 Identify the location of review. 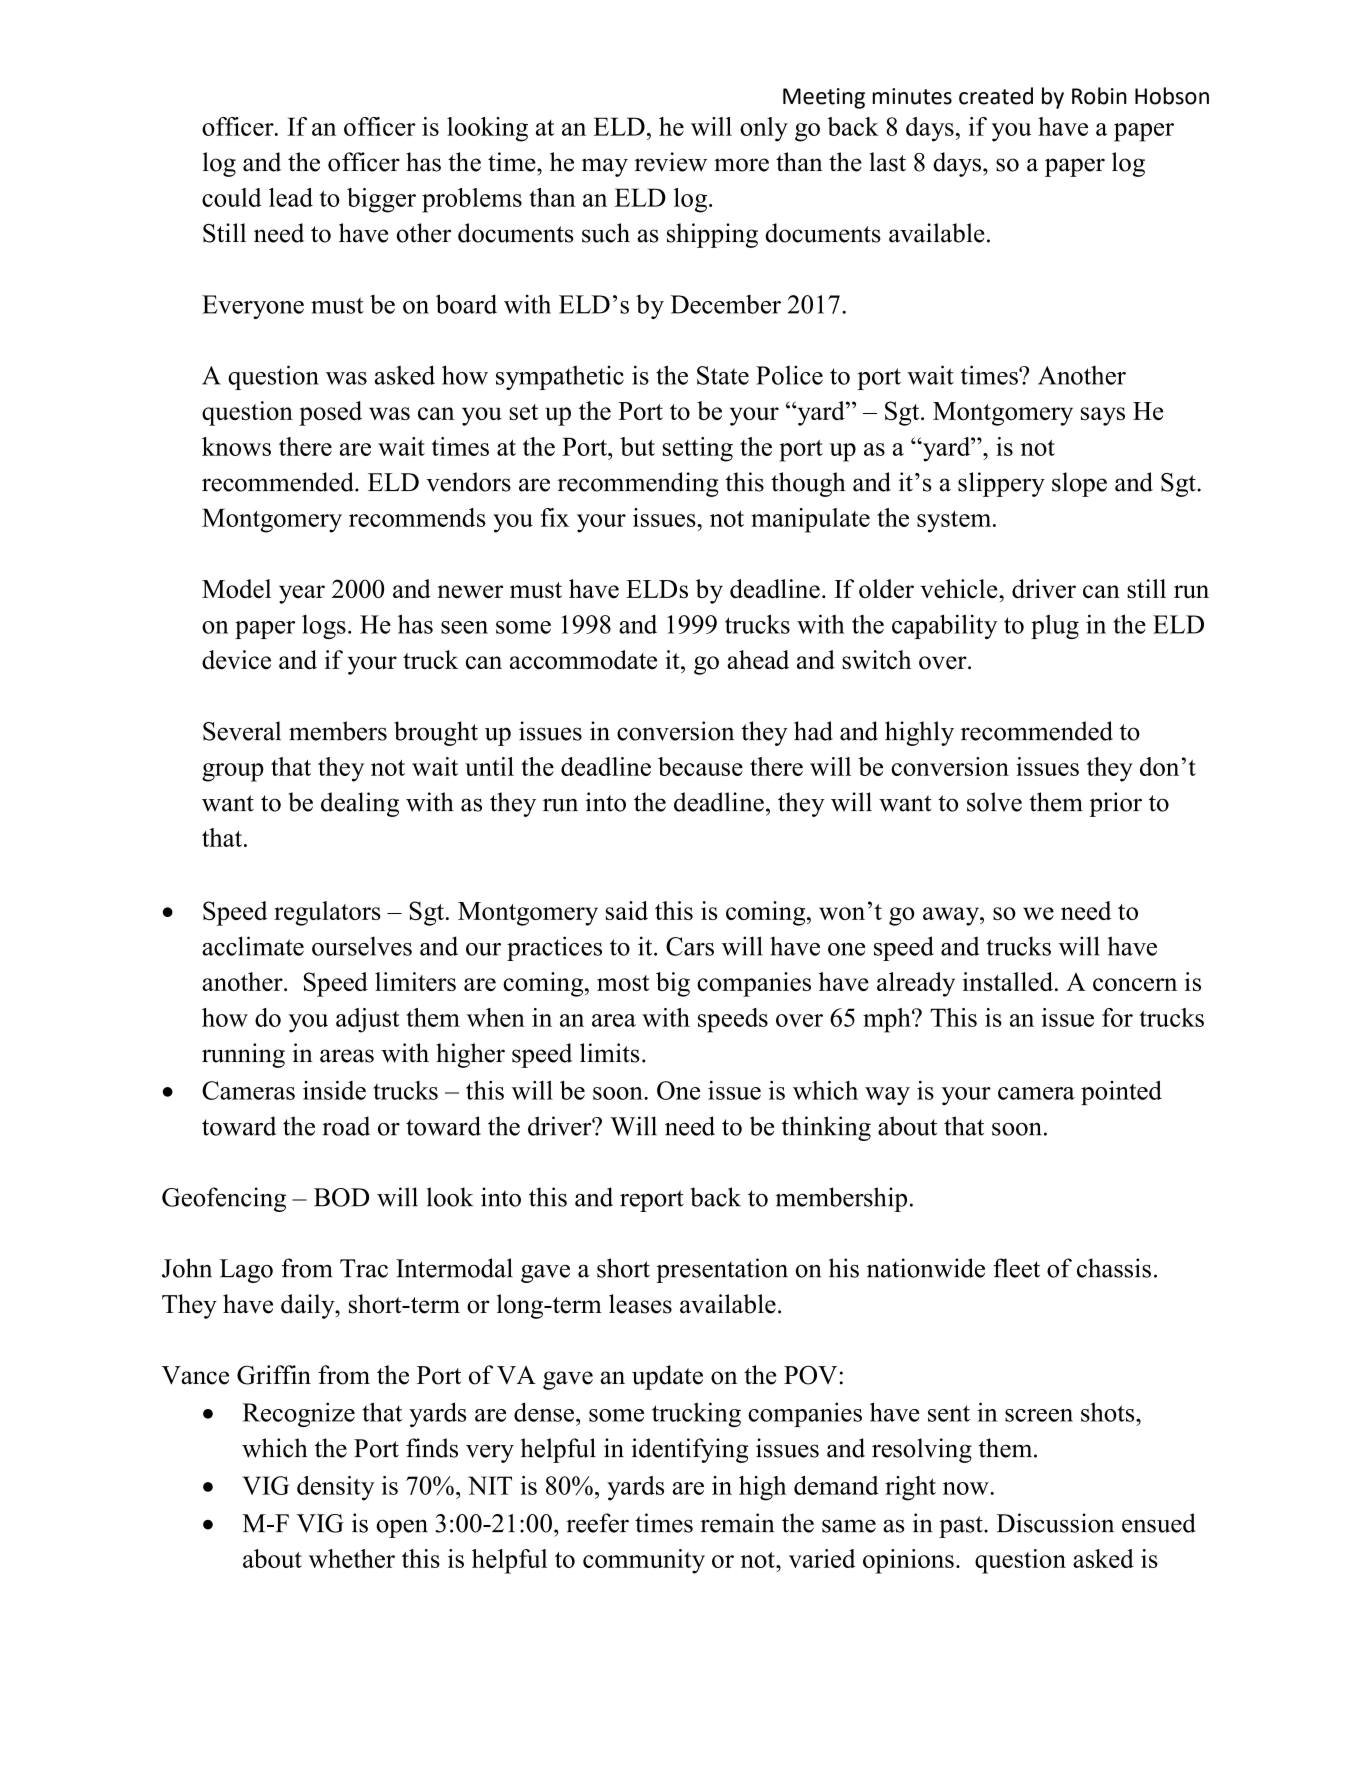
(671, 162).
